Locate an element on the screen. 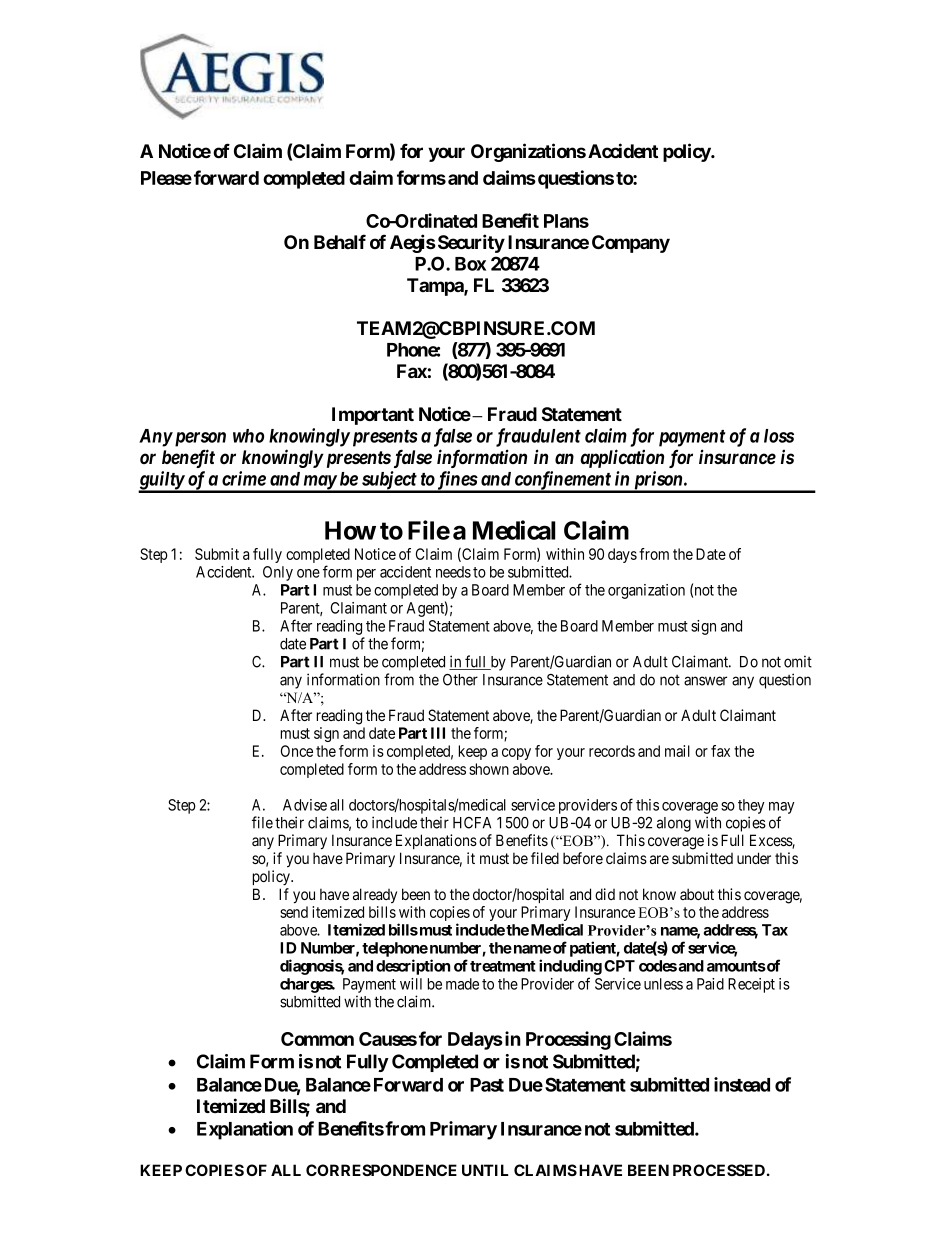  Other is located at coordinates (460, 680).
